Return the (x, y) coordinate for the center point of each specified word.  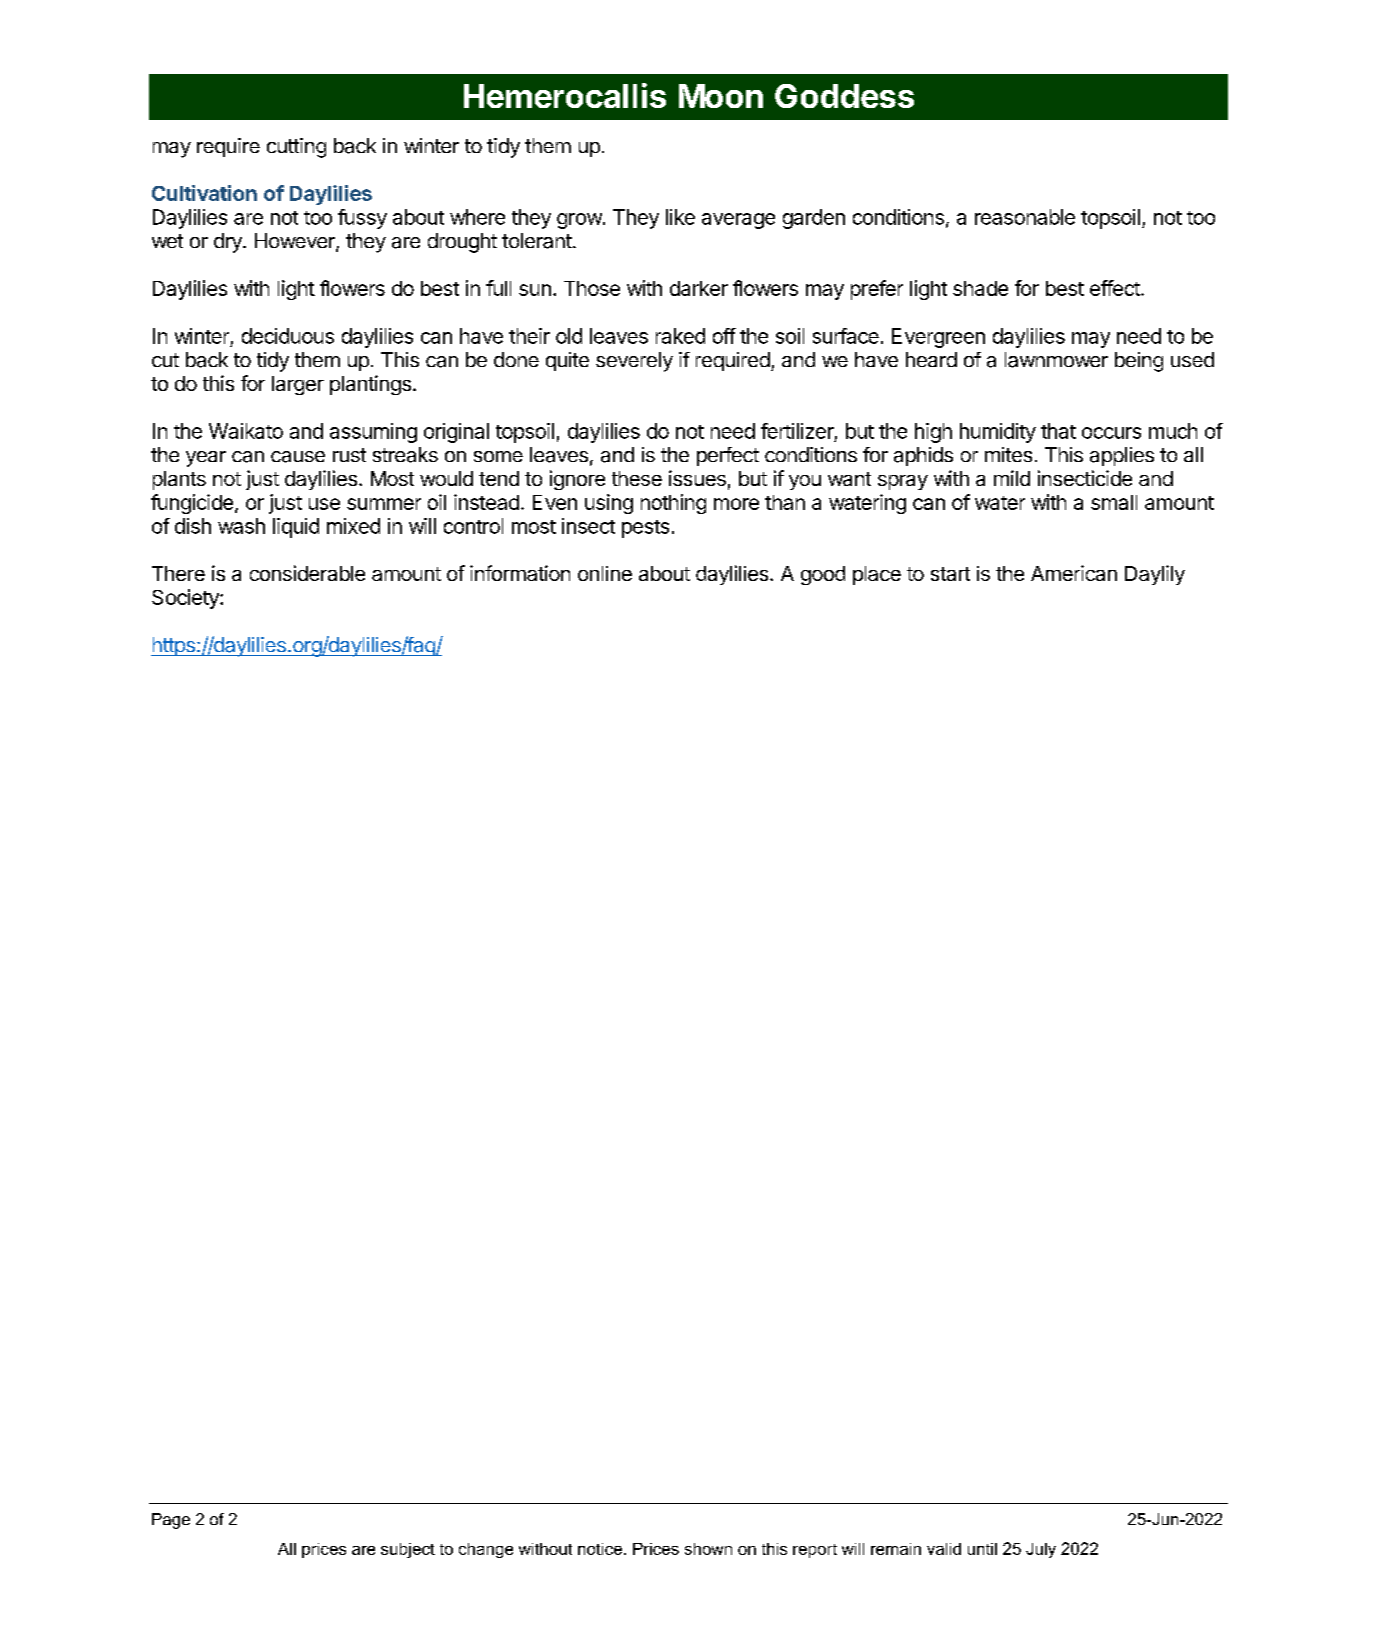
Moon (721, 96)
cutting (296, 148)
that (1058, 431)
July (1041, 1550)
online (605, 573)
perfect (728, 456)
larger (298, 385)
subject (408, 1550)
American (1074, 573)
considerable (307, 573)
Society (186, 599)
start (950, 574)
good (823, 575)
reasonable (1025, 217)
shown (708, 1549)
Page (171, 1521)
